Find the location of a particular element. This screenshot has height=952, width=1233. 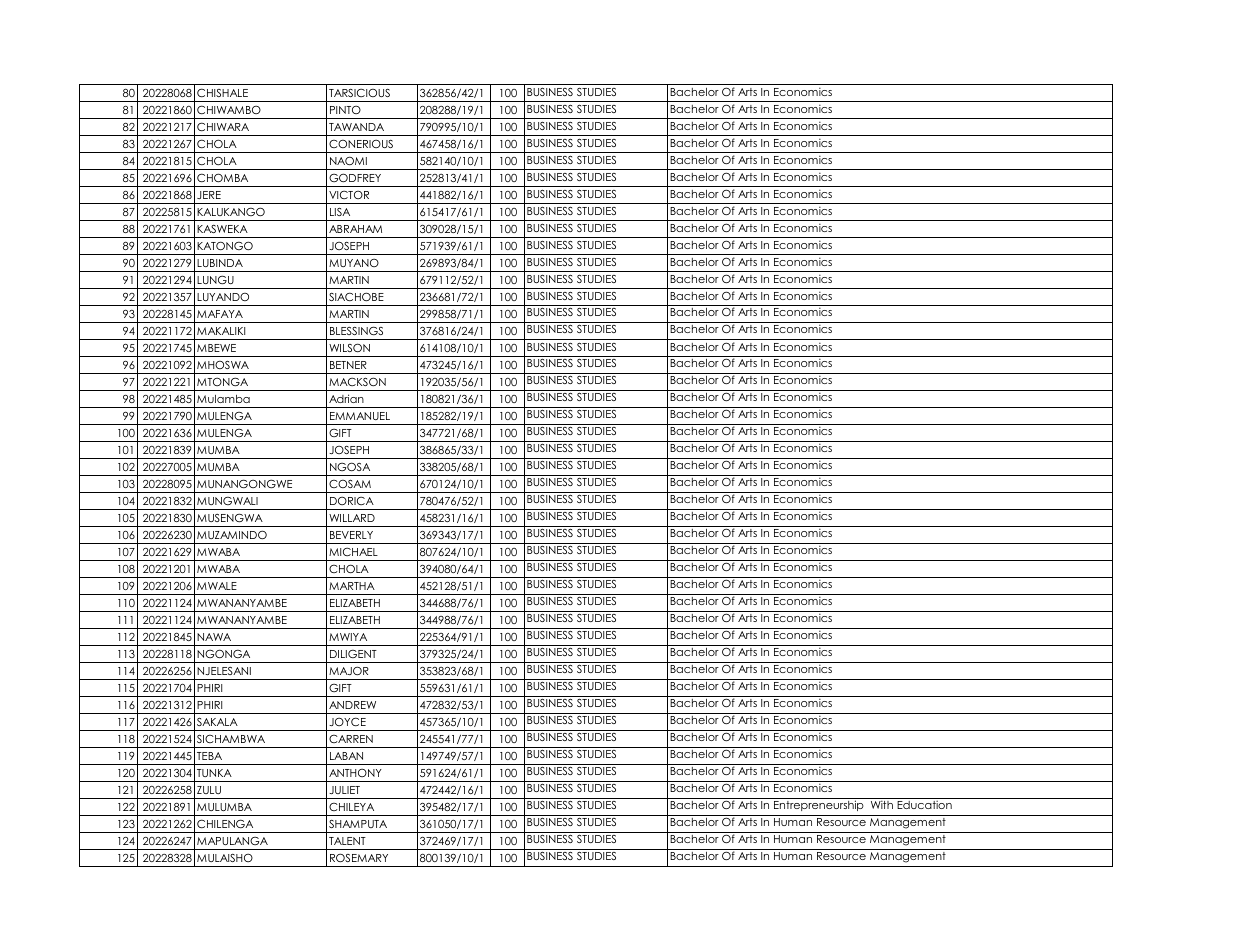

MAJOR is located at coordinates (349, 670).
